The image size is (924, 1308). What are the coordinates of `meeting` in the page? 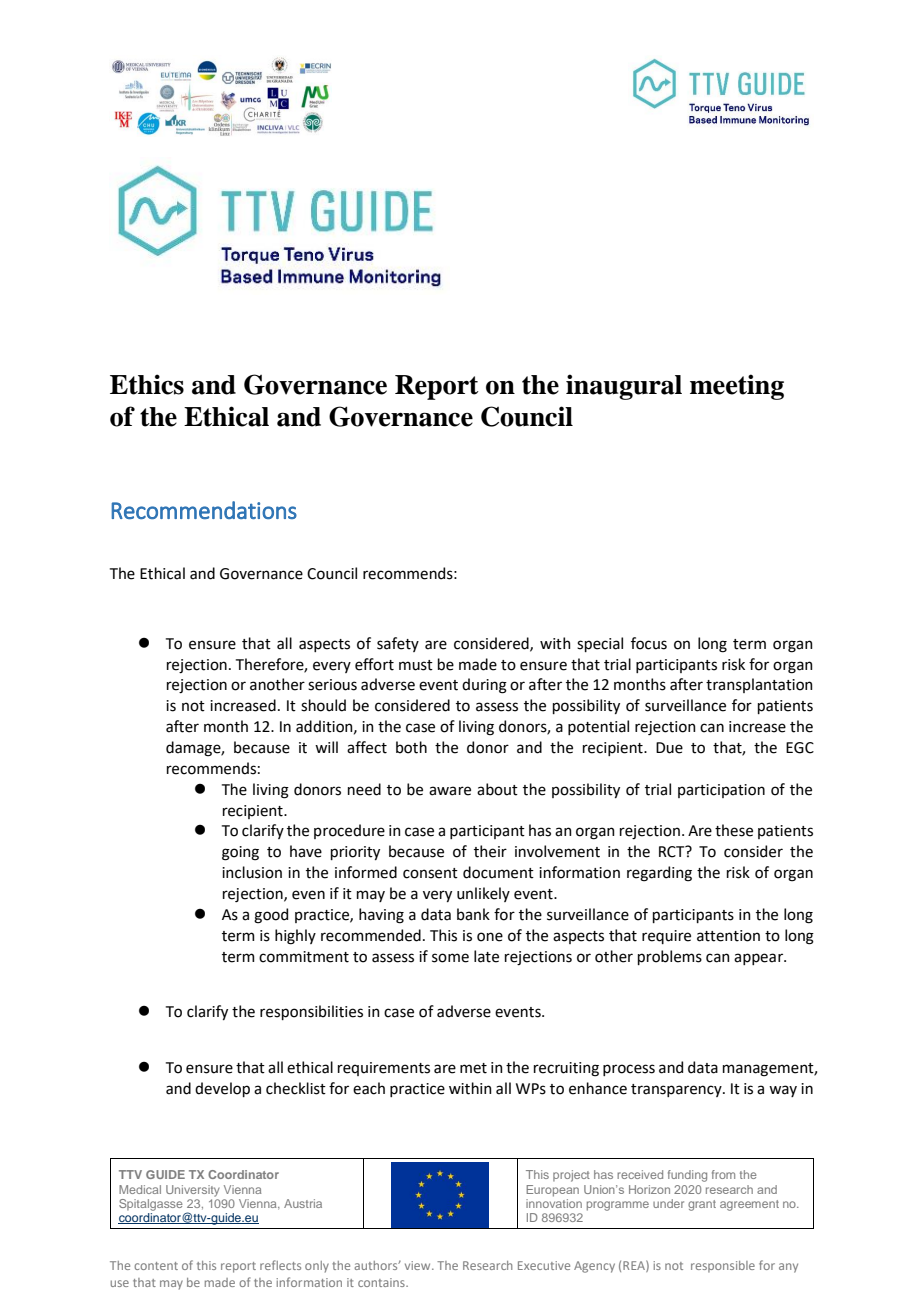 It's located at (737, 387).
